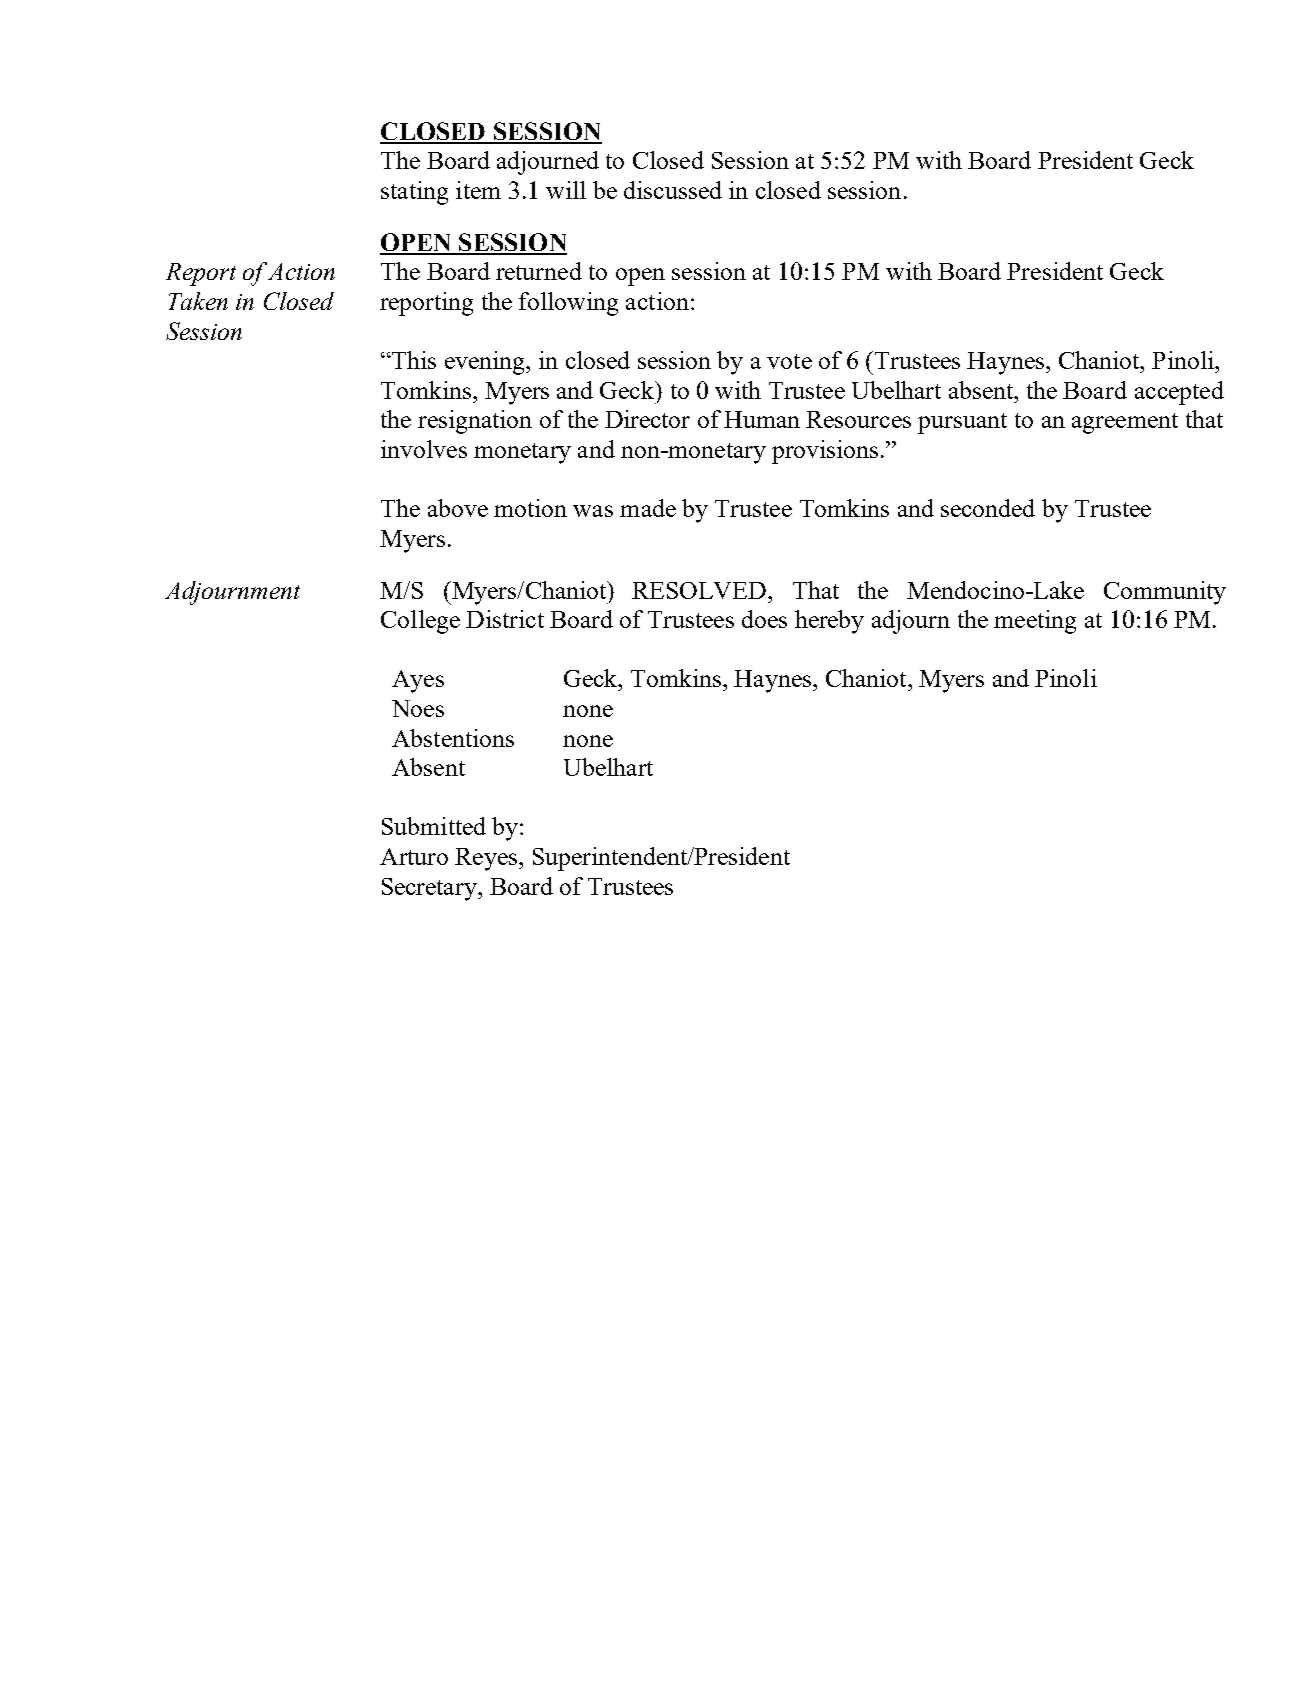 The image size is (1313, 1699). Describe the element at coordinates (673, 190) in the image. I see `discussed` at that location.
